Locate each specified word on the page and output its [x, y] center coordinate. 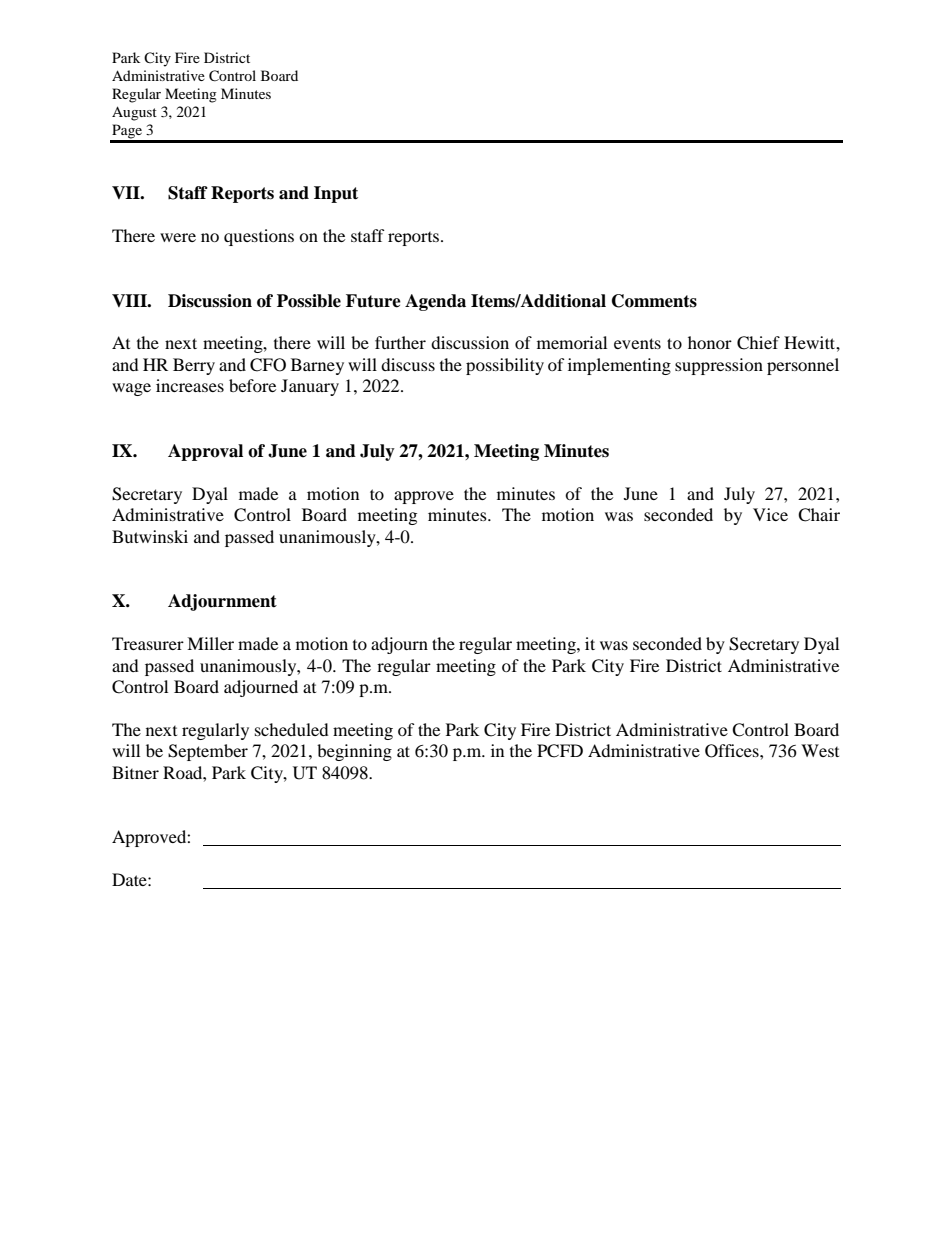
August [134, 113]
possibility [505, 366]
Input [336, 194]
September [208, 752]
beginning [354, 752]
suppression [719, 366]
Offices [733, 751]
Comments [654, 301]
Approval [205, 452]
